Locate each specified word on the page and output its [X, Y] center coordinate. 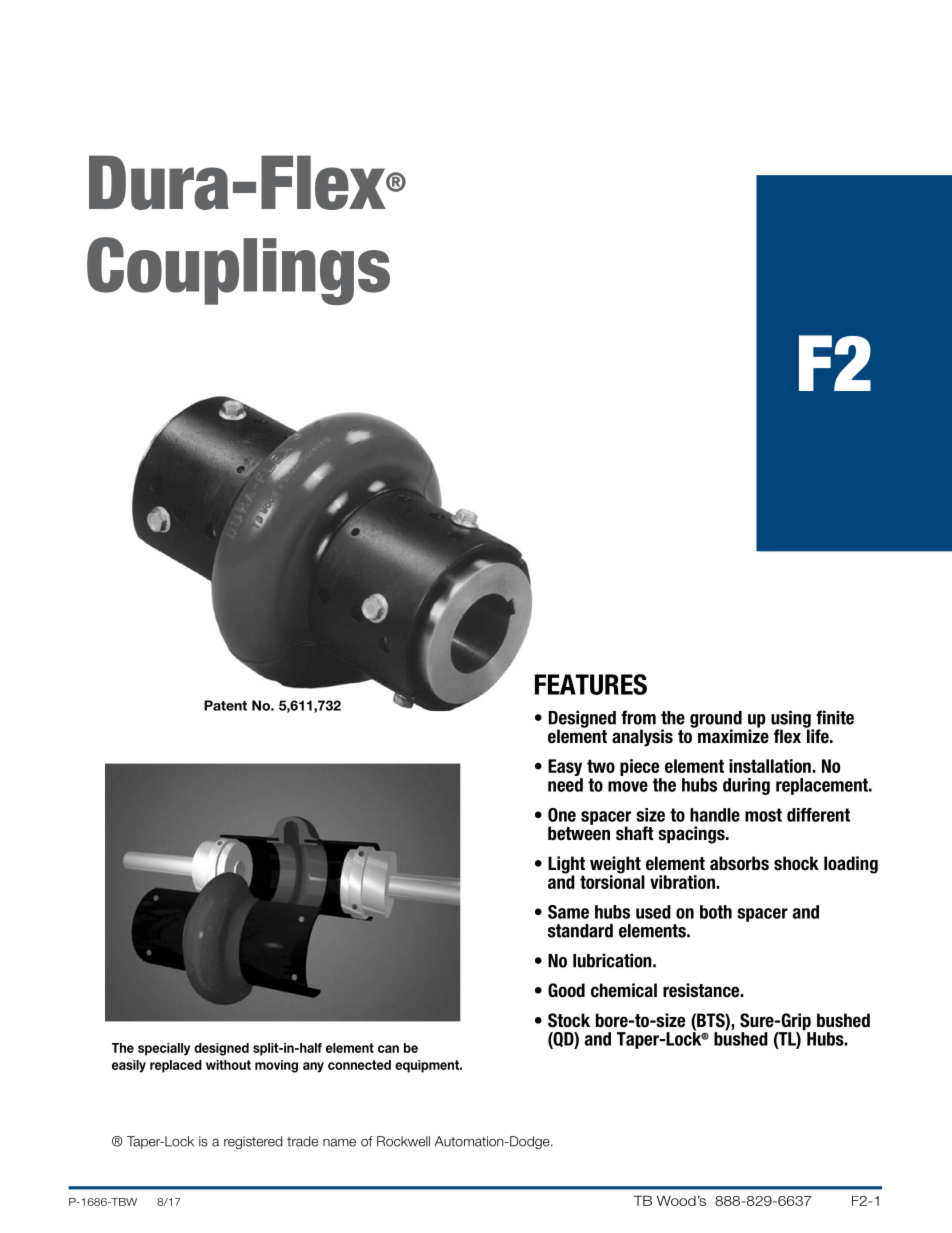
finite [835, 717]
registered [253, 1142]
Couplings [238, 271]
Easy [565, 769]
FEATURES [591, 684]
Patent [225, 705]
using [792, 720]
